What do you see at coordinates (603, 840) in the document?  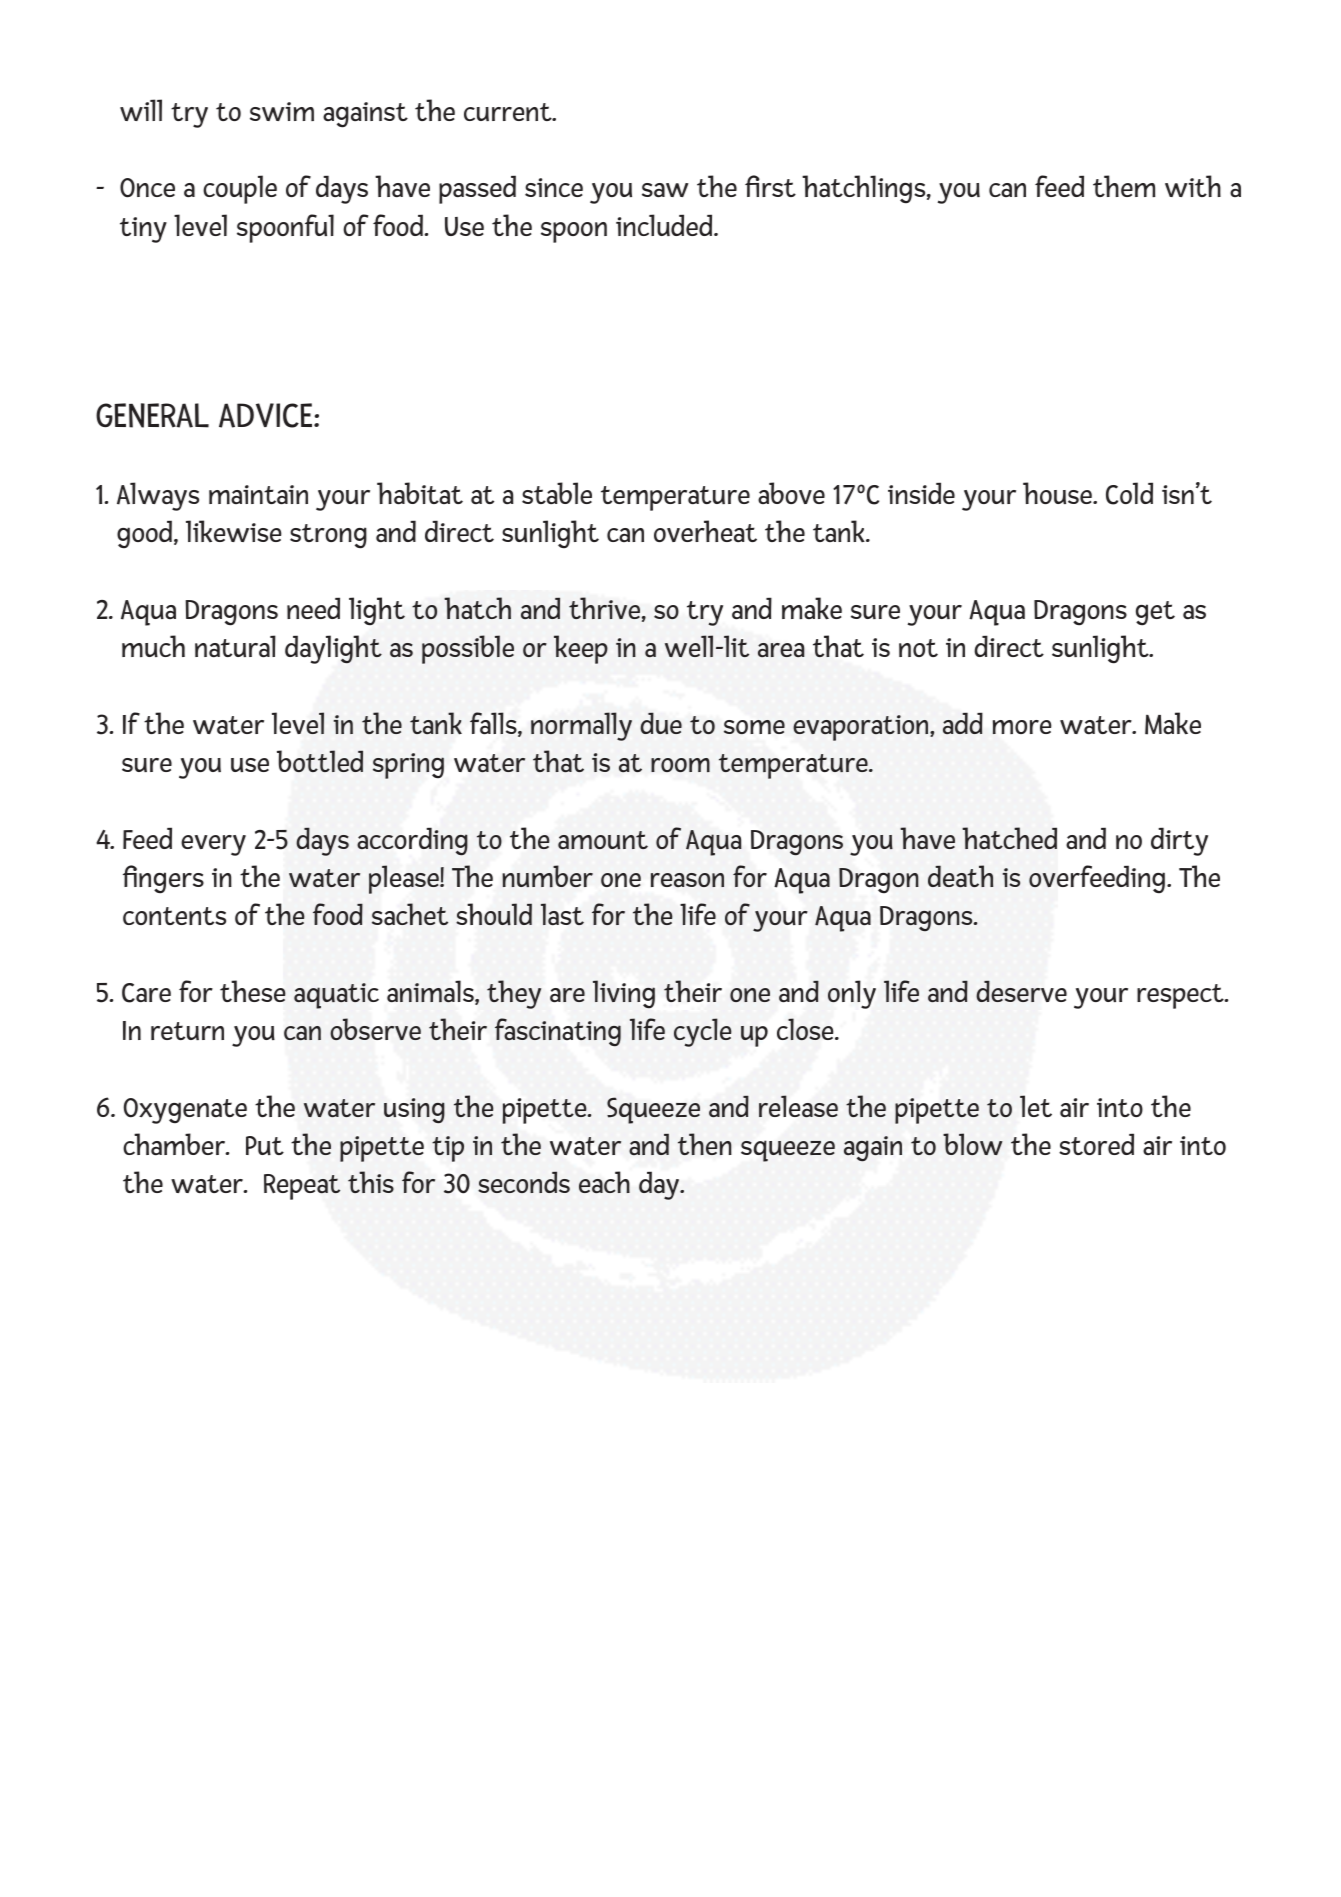 I see `amount` at bounding box center [603, 840].
